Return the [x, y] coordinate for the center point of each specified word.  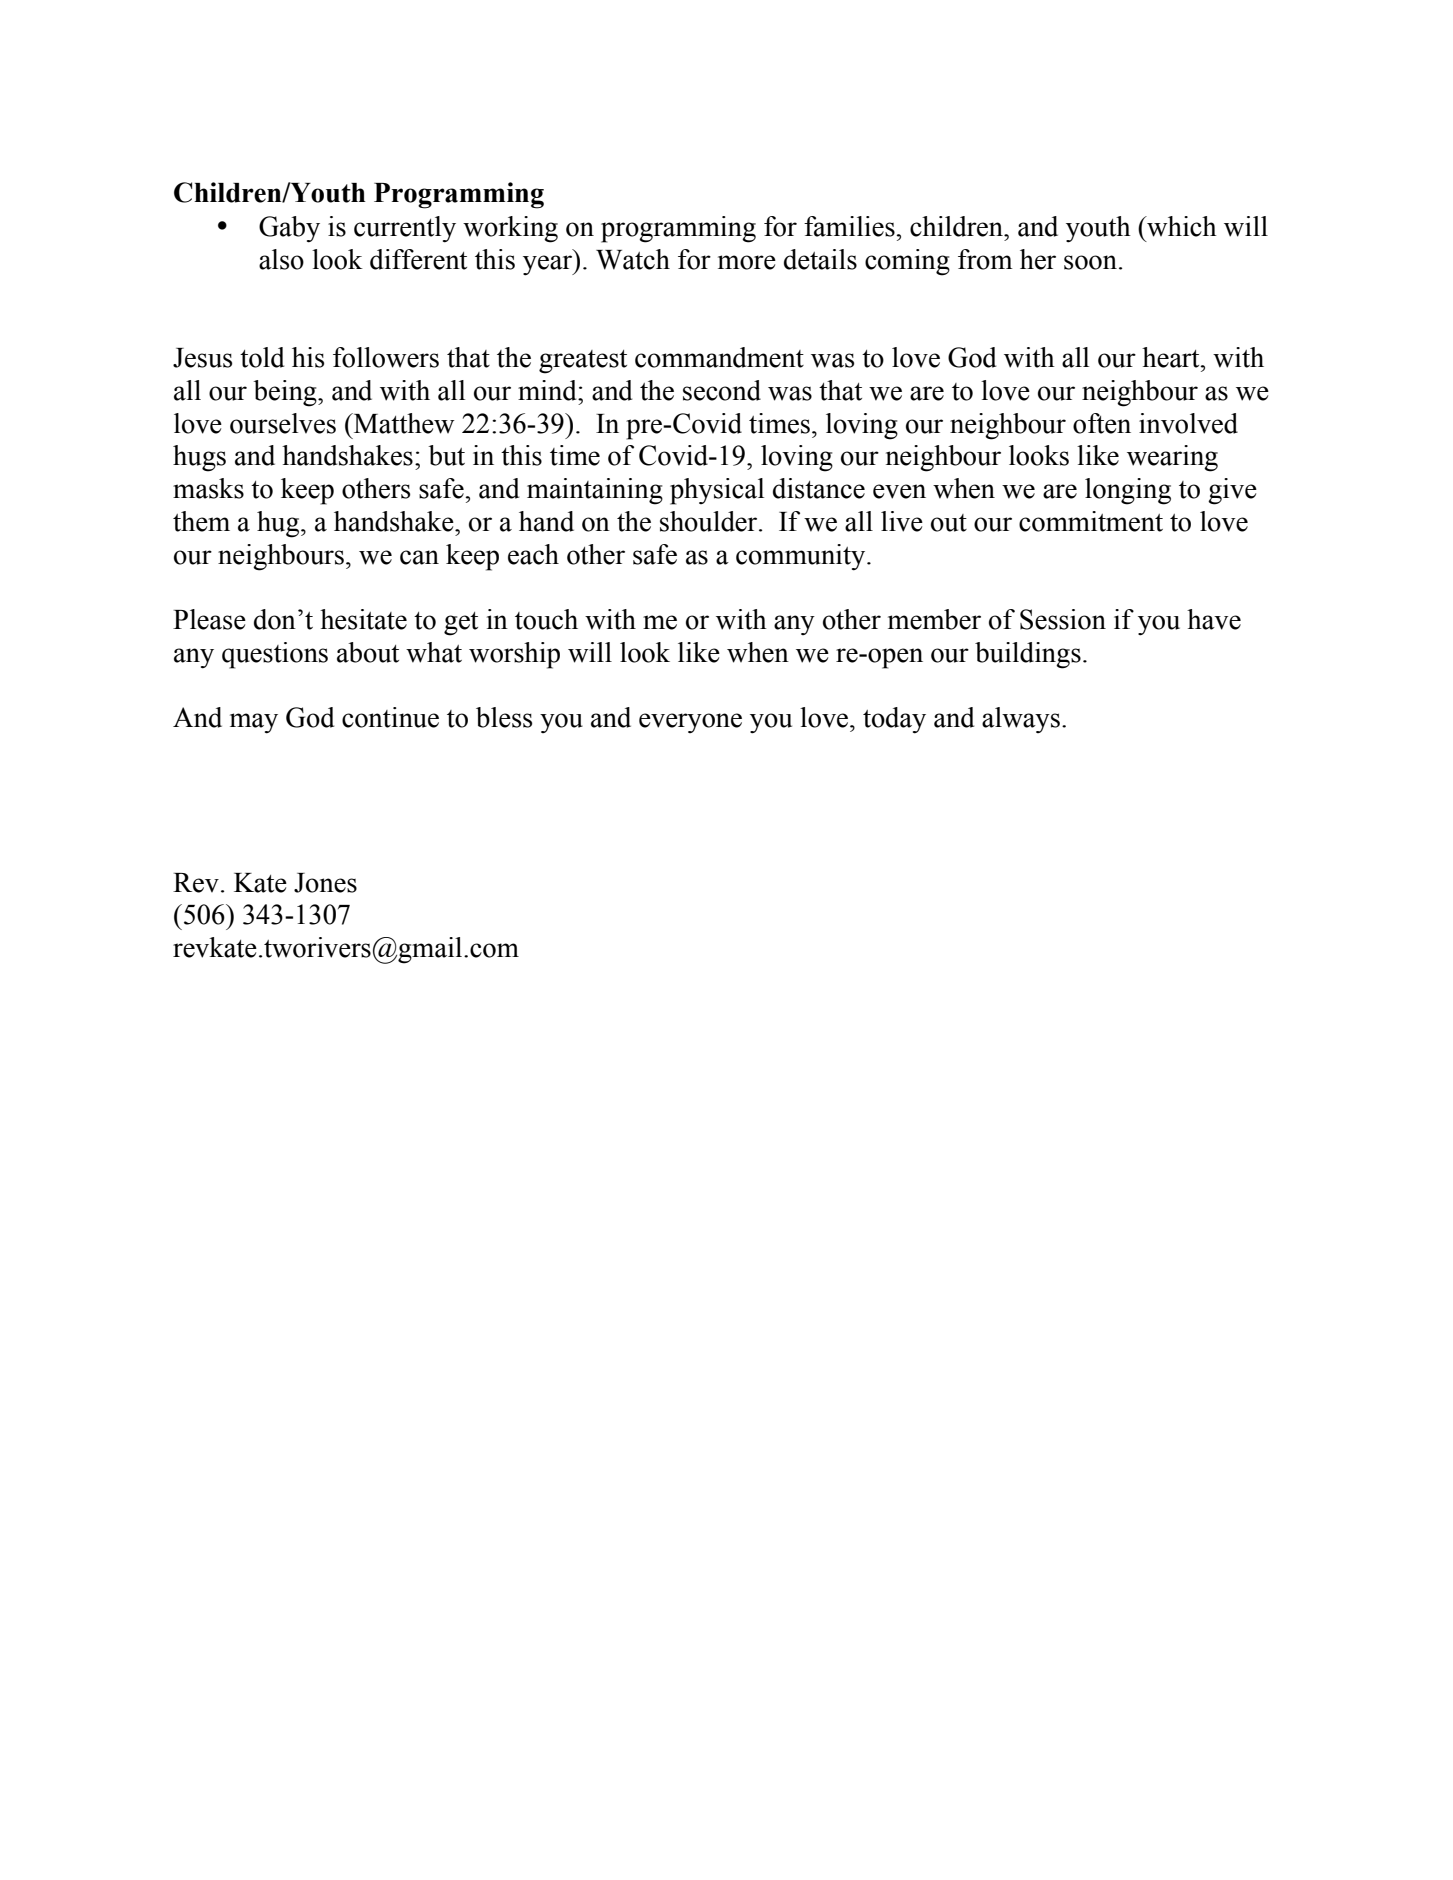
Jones [325, 883]
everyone [690, 723]
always [1021, 720]
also [281, 259]
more [747, 262]
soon [1090, 262]
